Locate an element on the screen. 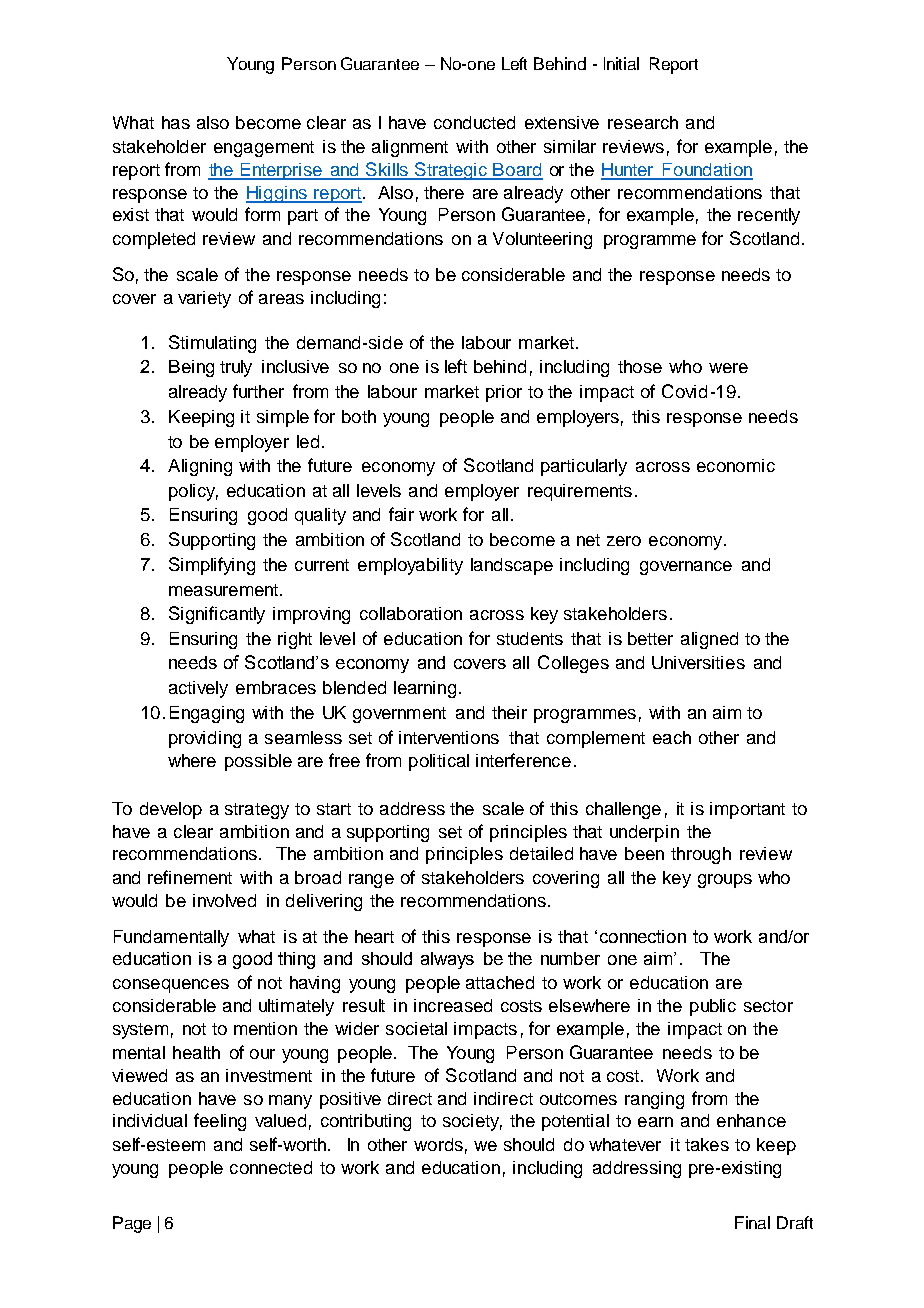 The height and width of the screenshot is (1308, 924). aligned is located at coordinates (709, 640).
